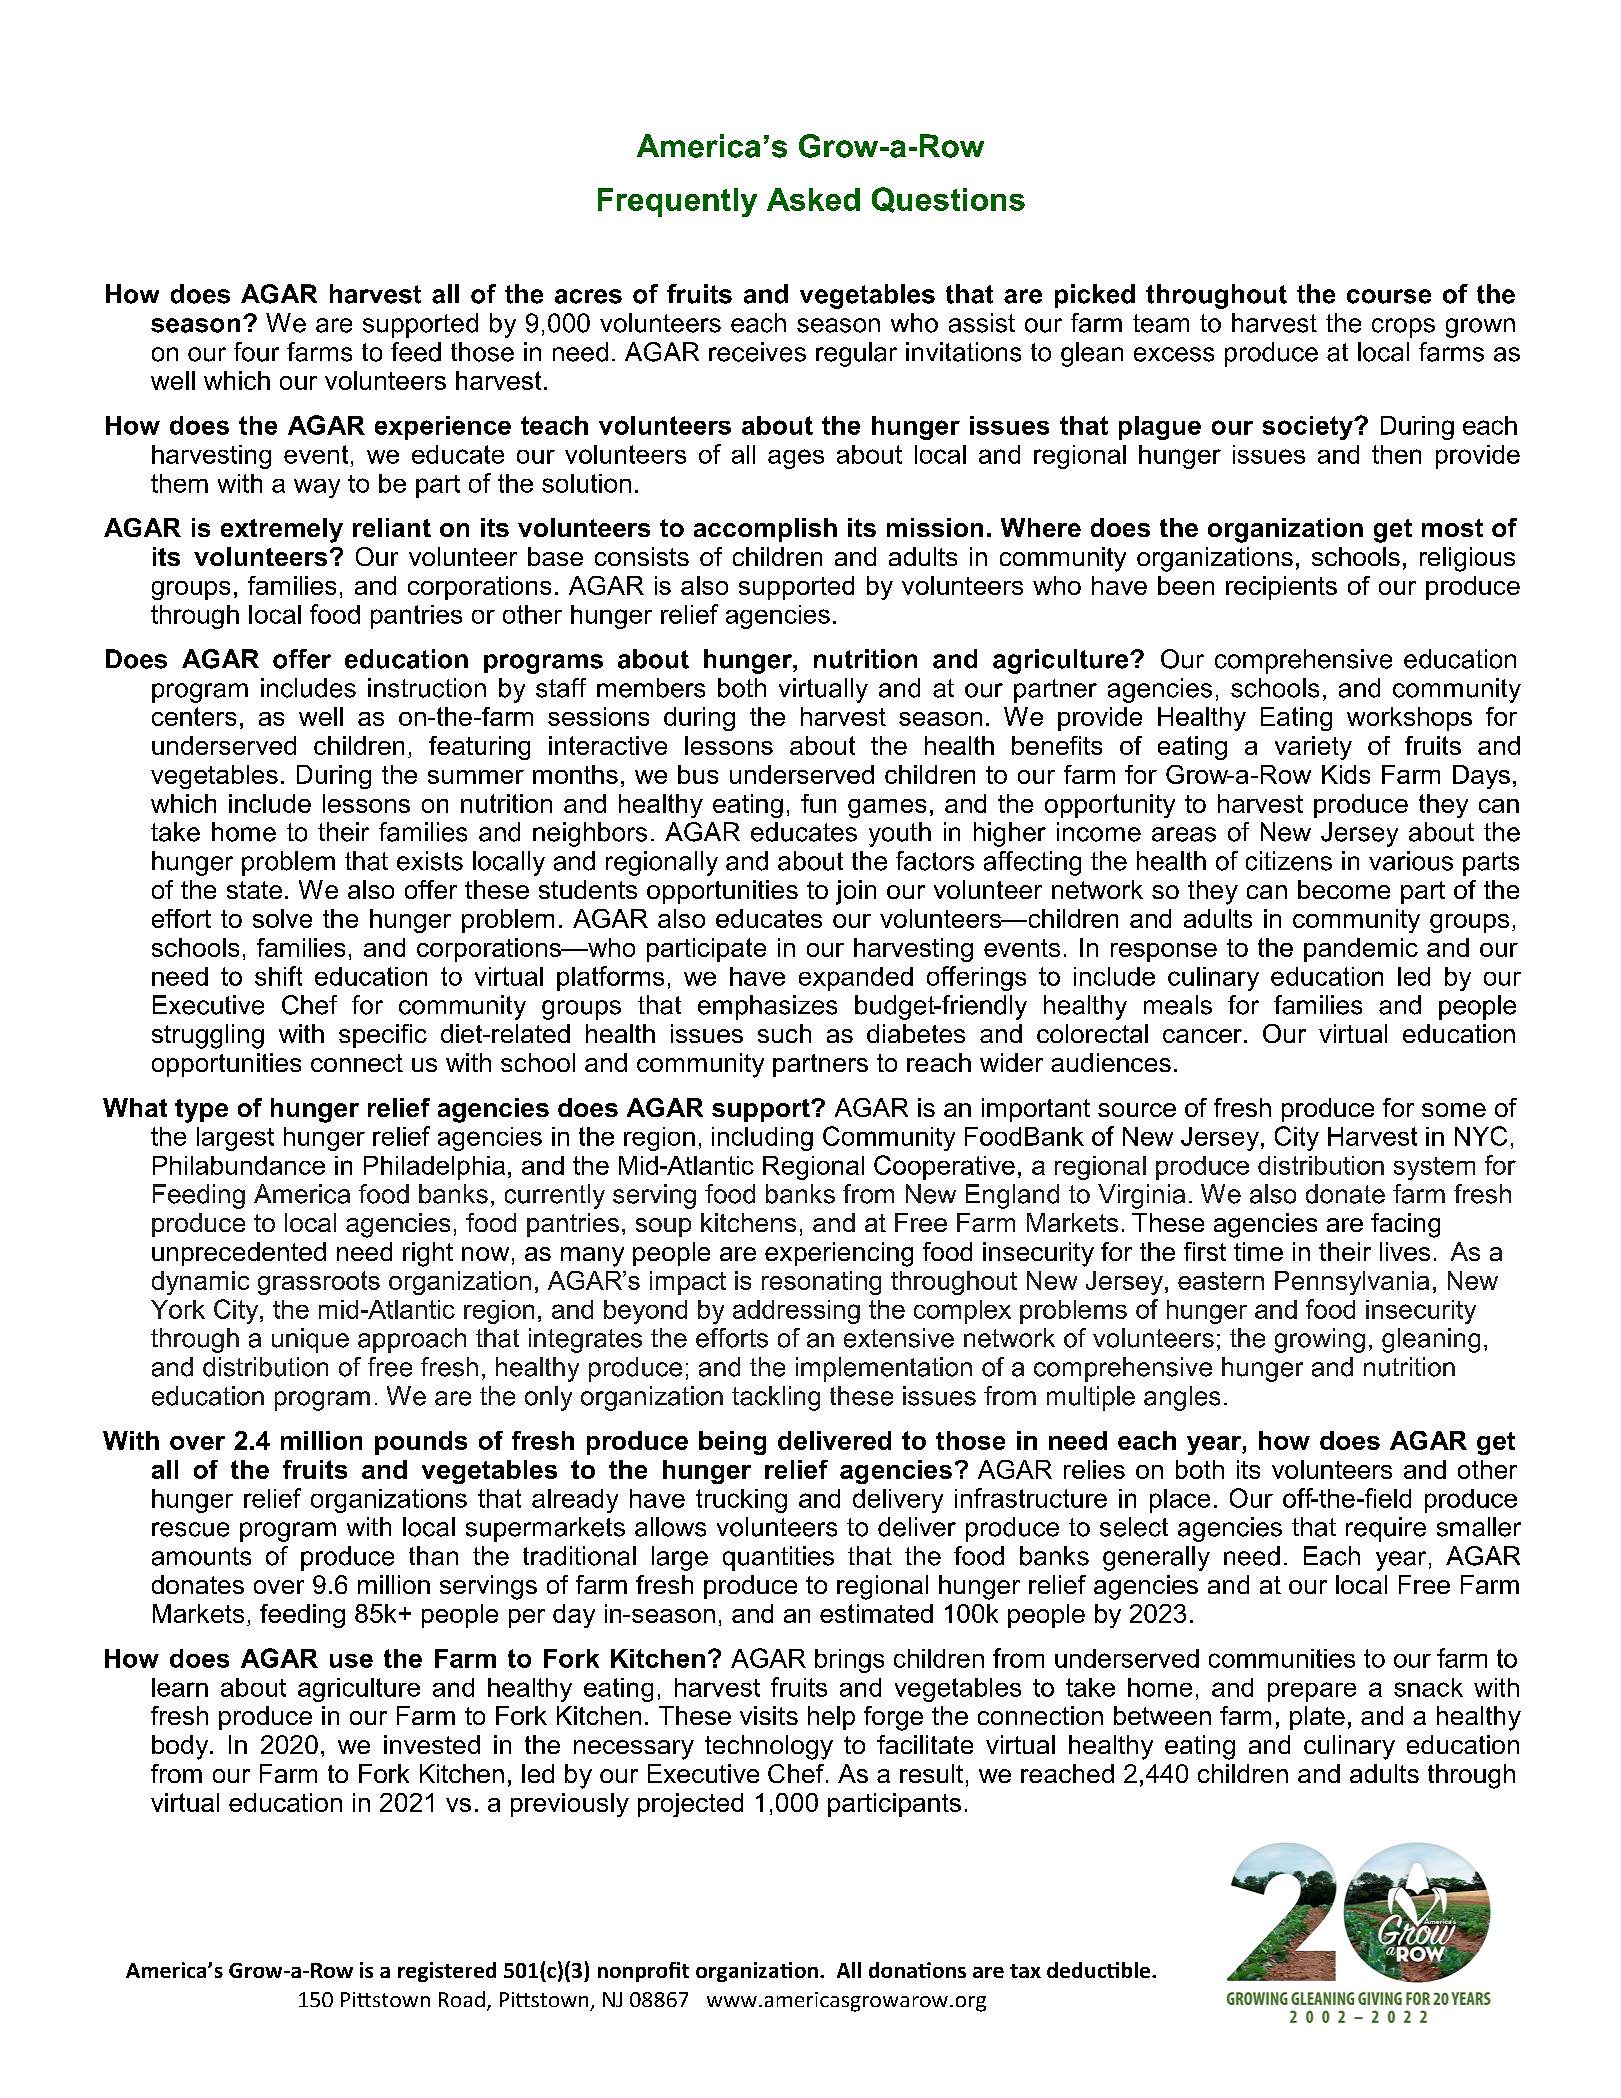 The image size is (1621, 2098). Describe the element at coordinates (917, 1970) in the screenshot. I see `donations` at that location.
